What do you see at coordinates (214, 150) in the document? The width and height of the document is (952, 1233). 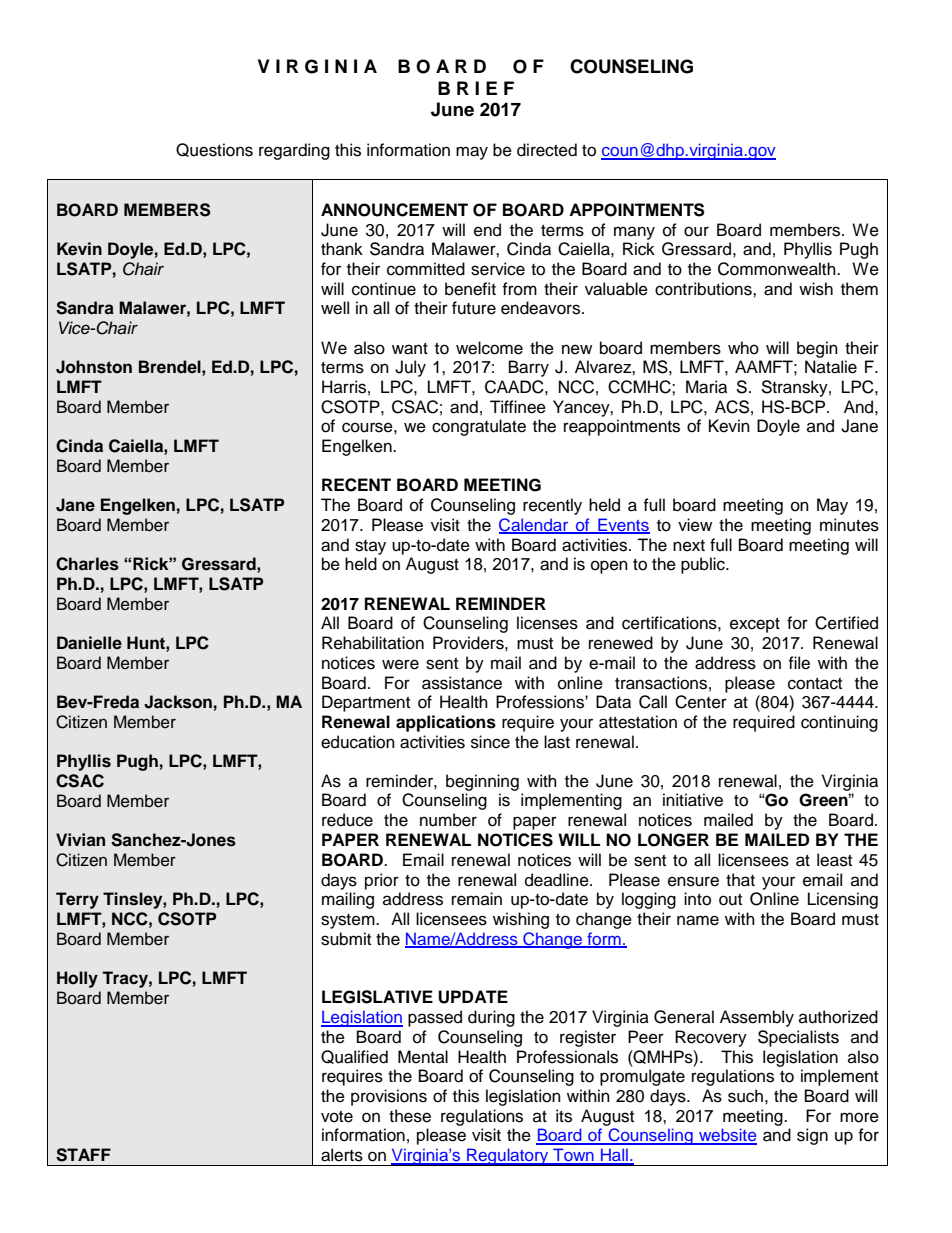 I see `Questions` at bounding box center [214, 150].
